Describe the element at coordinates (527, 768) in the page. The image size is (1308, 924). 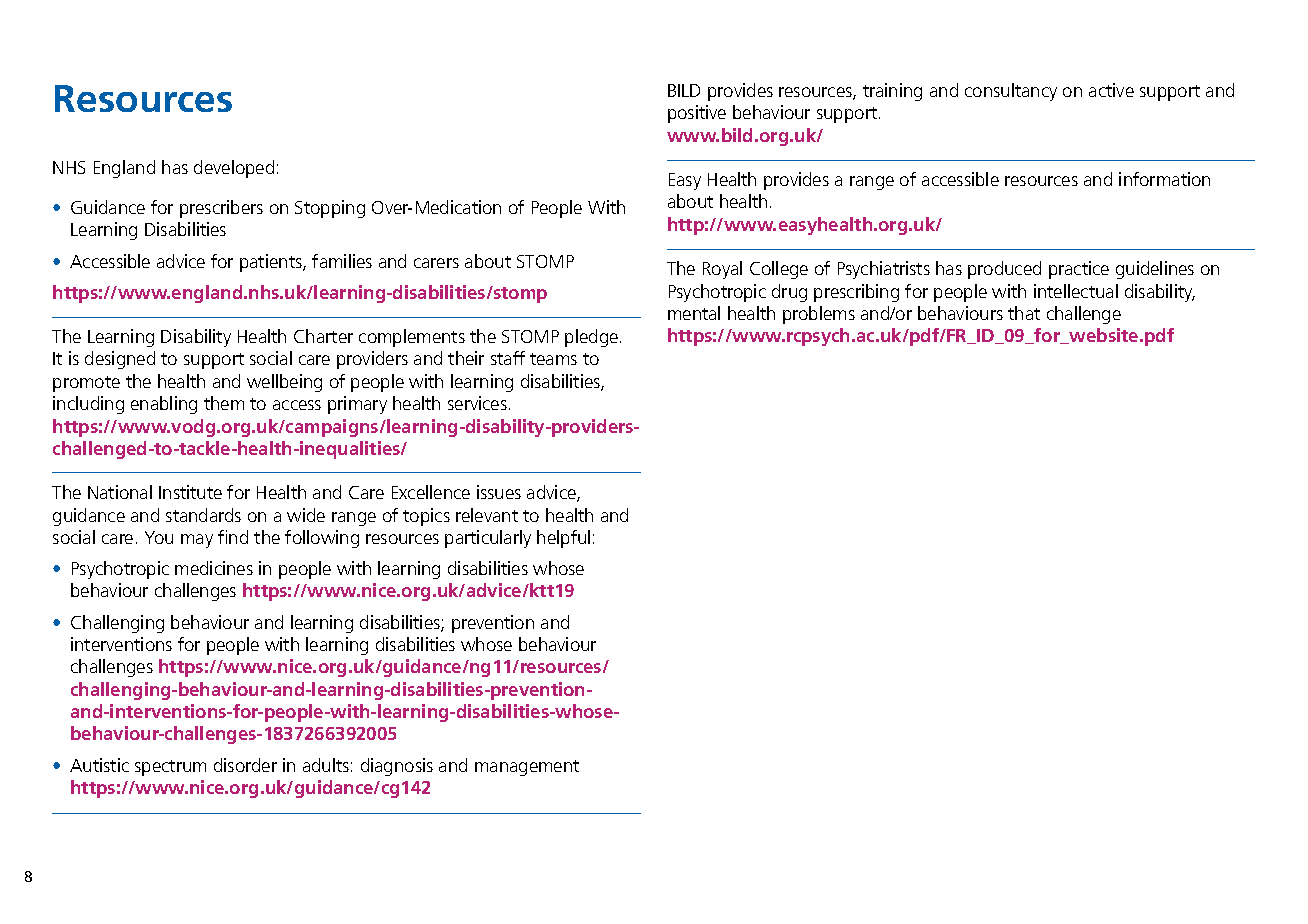
I see `management` at that location.
